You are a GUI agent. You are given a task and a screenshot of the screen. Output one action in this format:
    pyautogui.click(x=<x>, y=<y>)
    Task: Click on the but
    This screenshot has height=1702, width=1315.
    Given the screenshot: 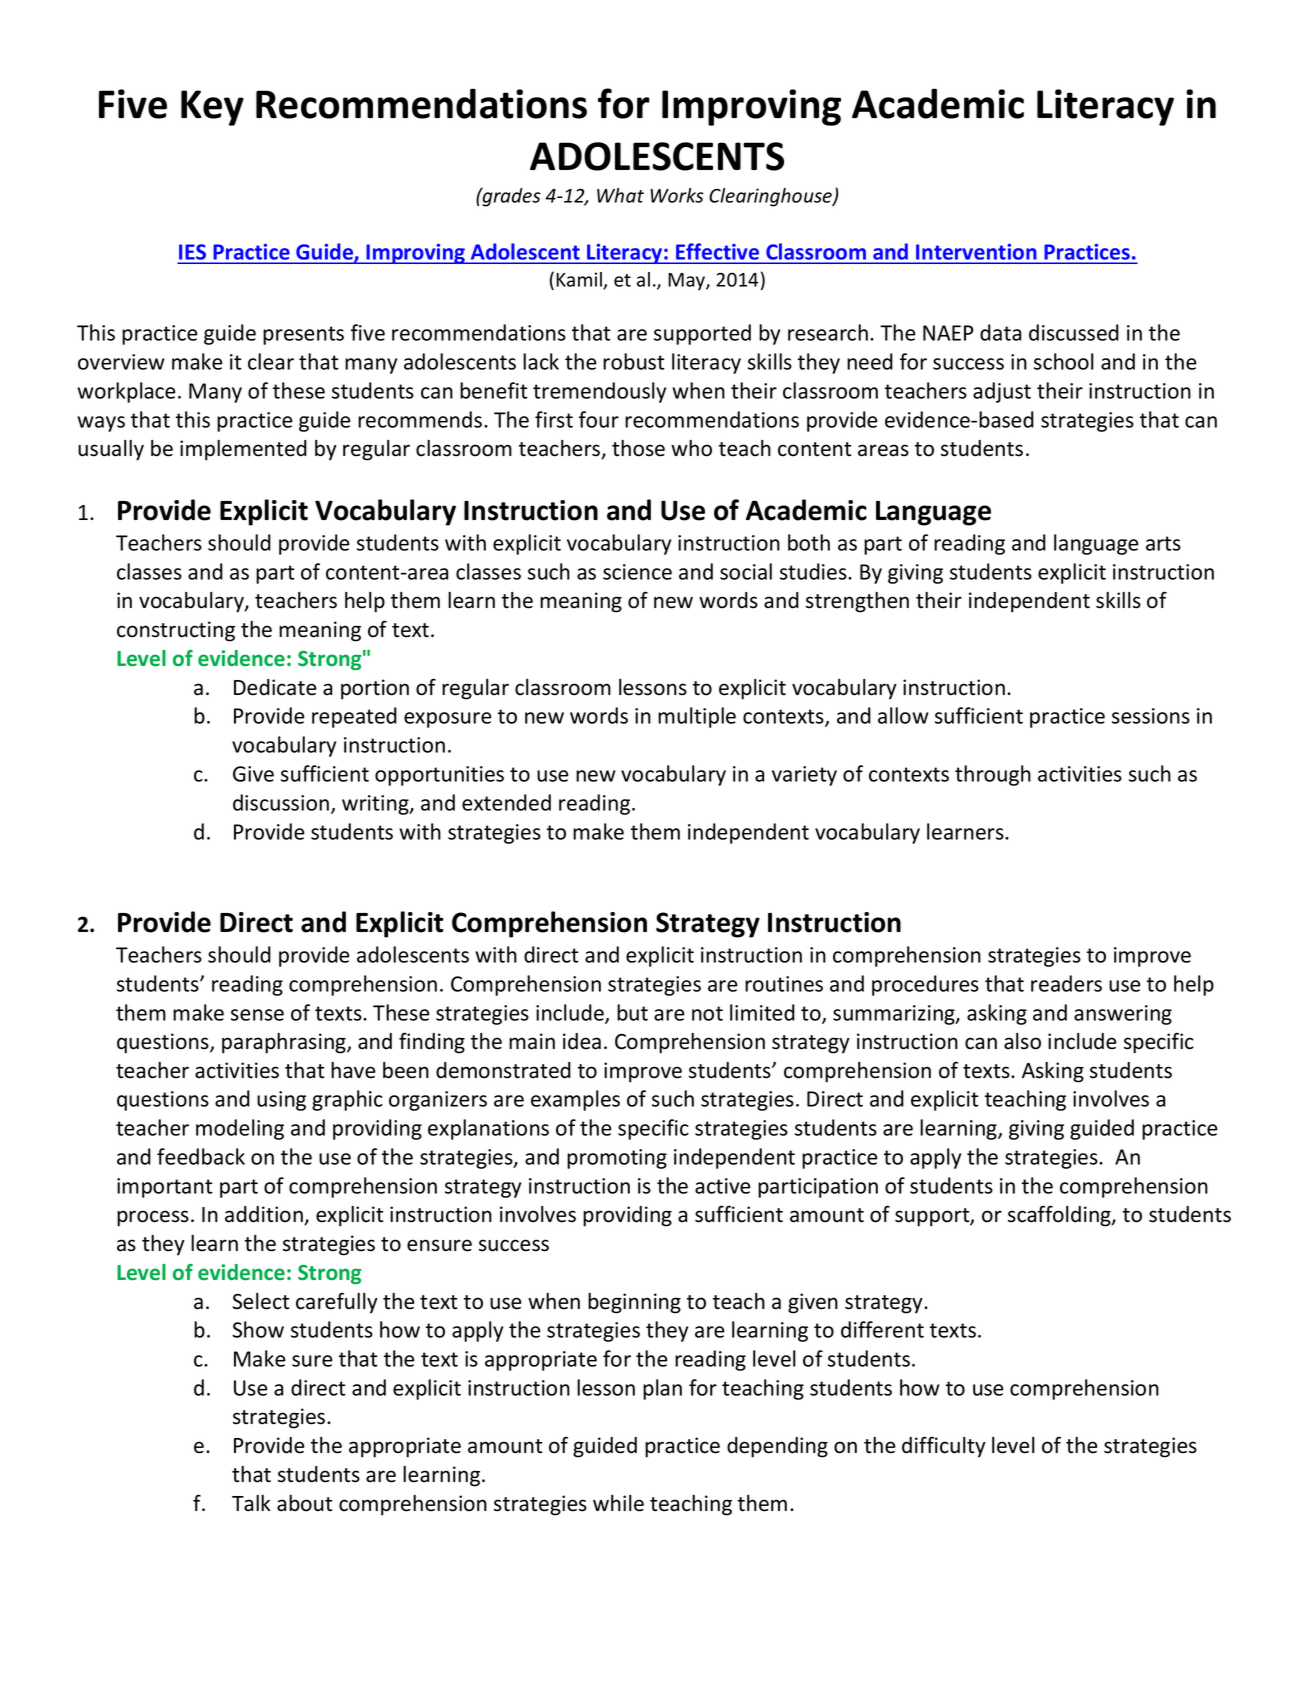 What is the action you would take?
    pyautogui.click(x=632, y=1012)
